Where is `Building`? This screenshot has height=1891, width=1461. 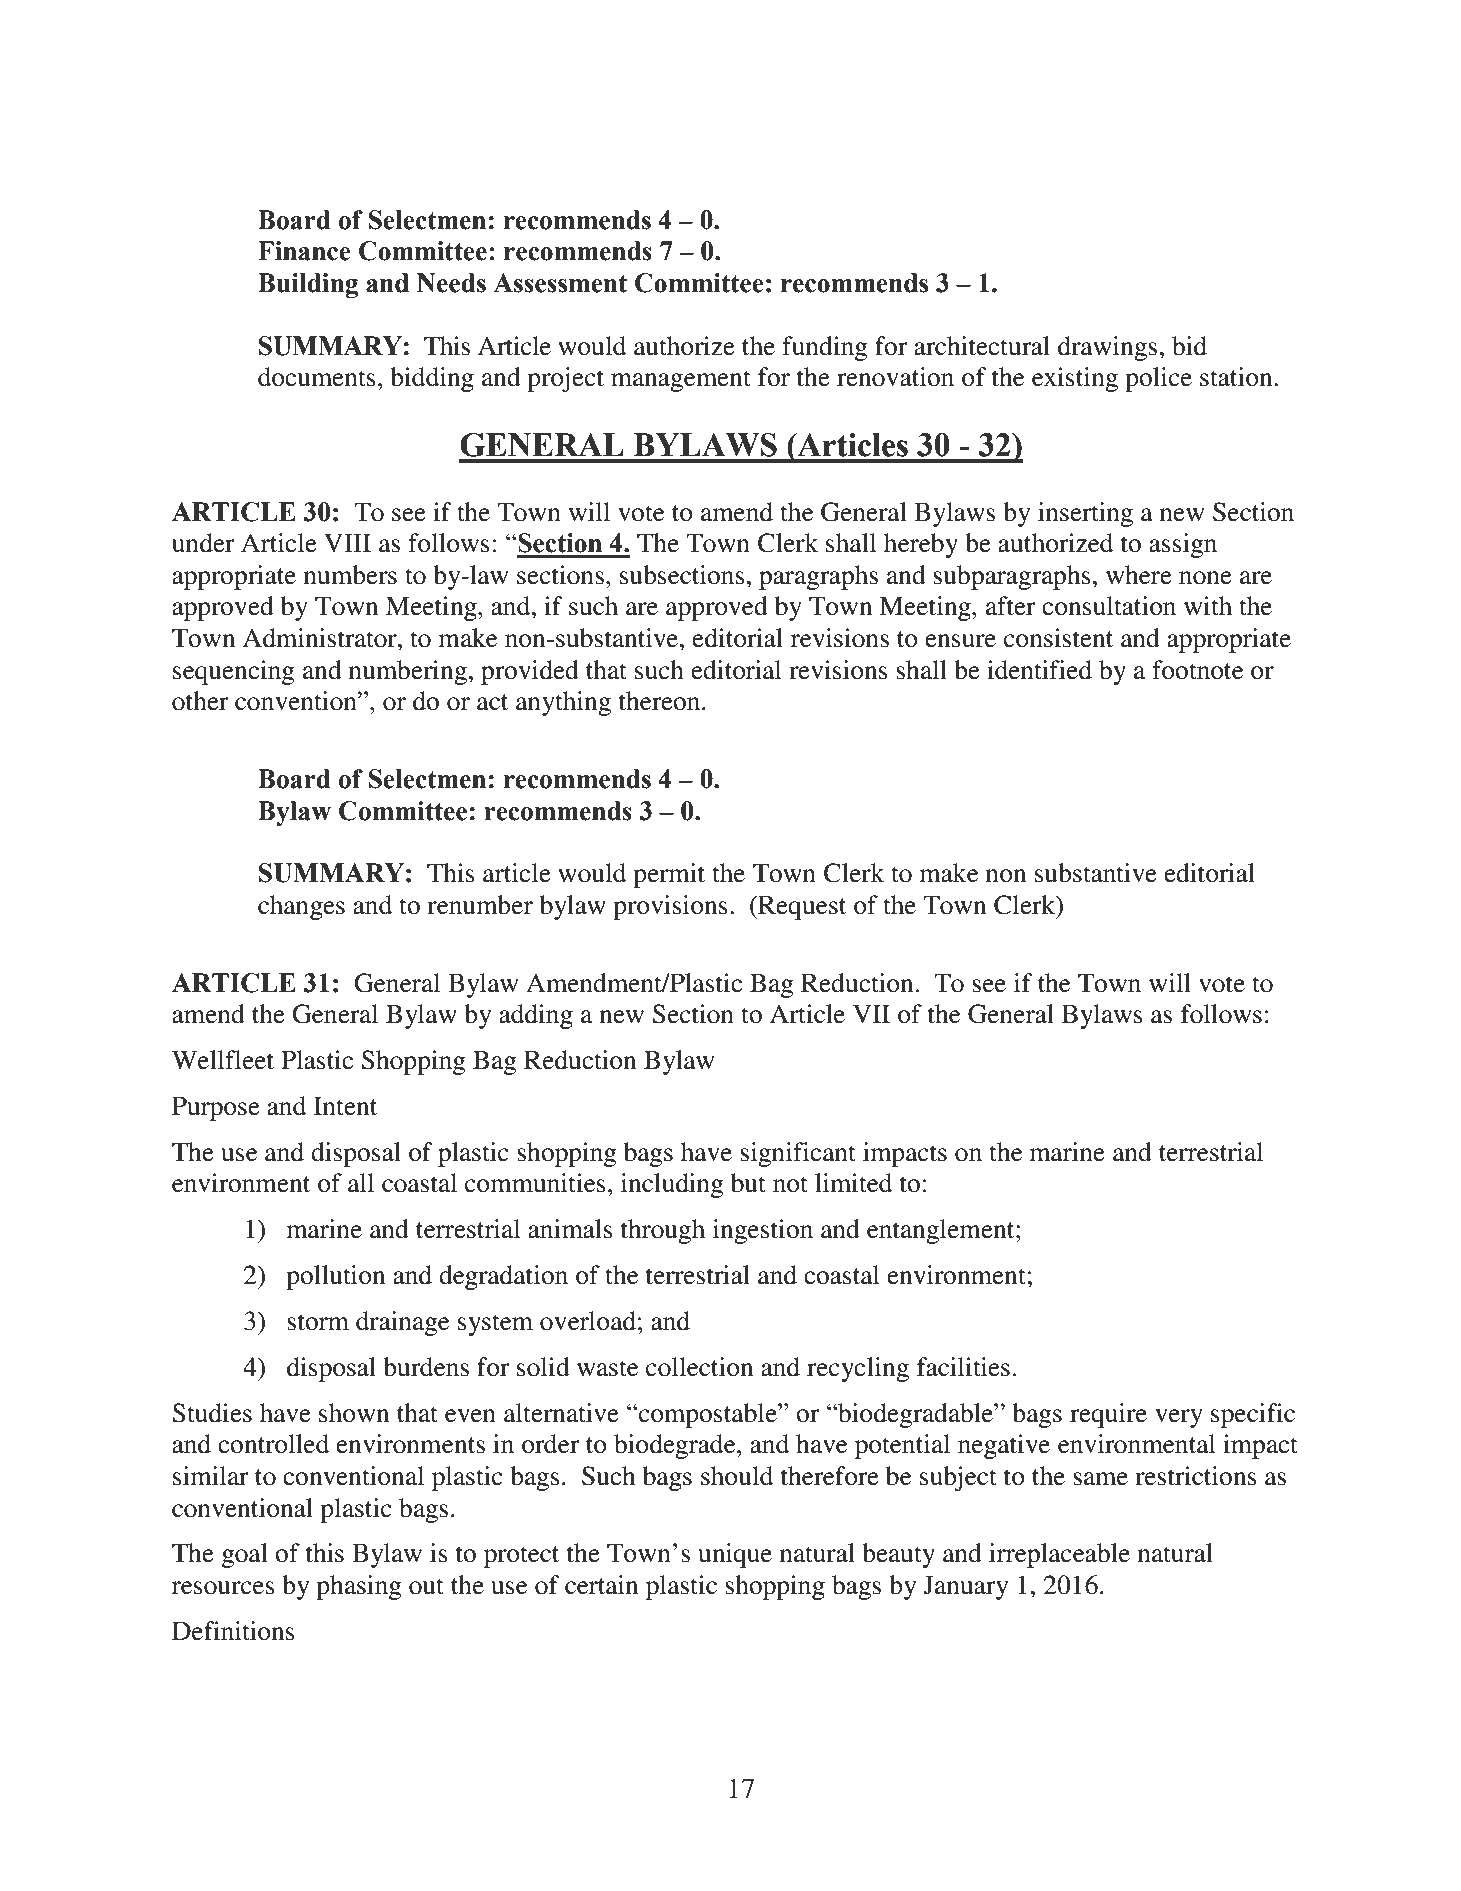 Building is located at coordinates (308, 285).
